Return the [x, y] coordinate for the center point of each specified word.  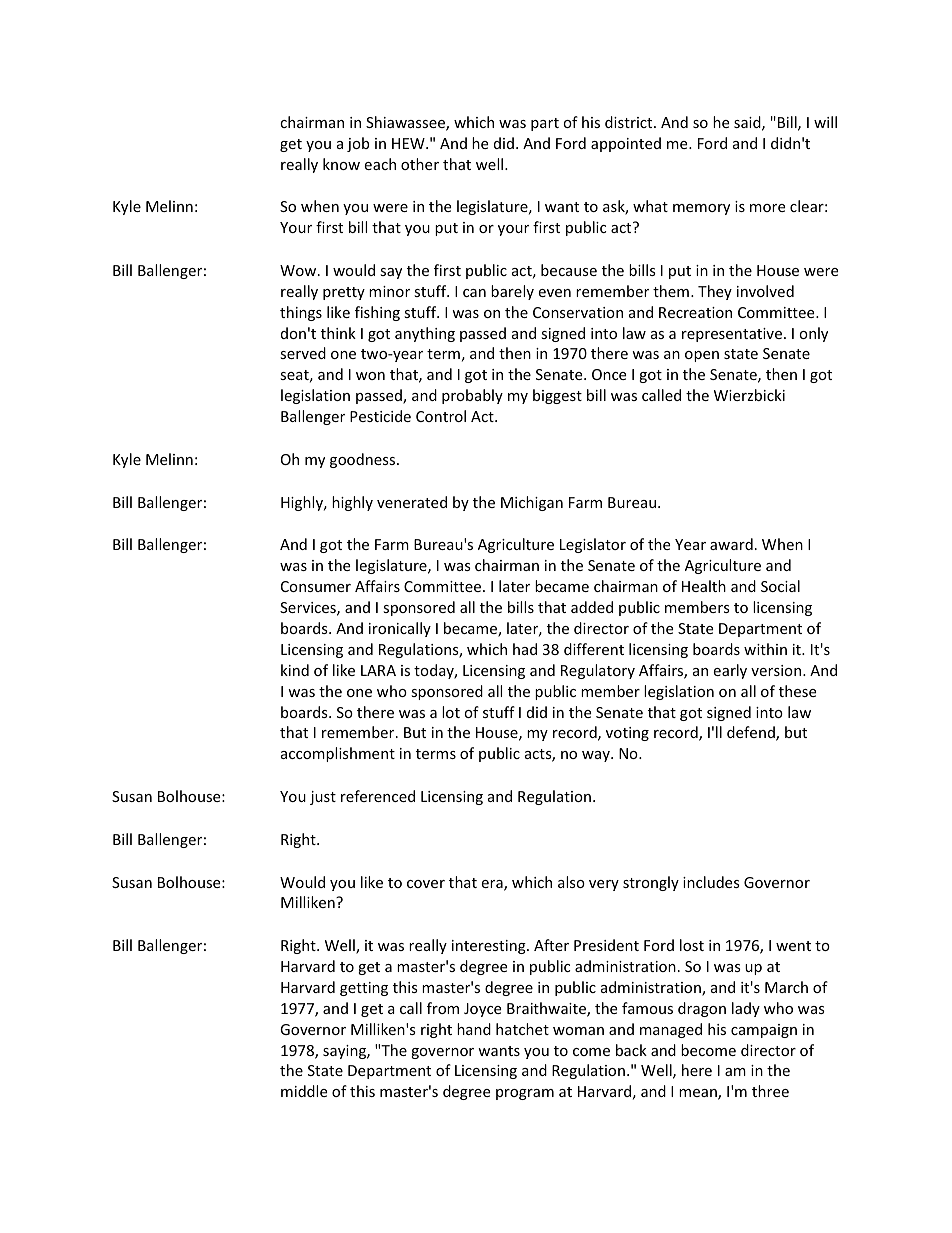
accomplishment [338, 754]
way [597, 756]
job [358, 144]
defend [752, 733]
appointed [626, 144]
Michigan [532, 503]
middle [304, 1091]
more [767, 208]
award [731, 544]
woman [578, 1031]
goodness [364, 460]
